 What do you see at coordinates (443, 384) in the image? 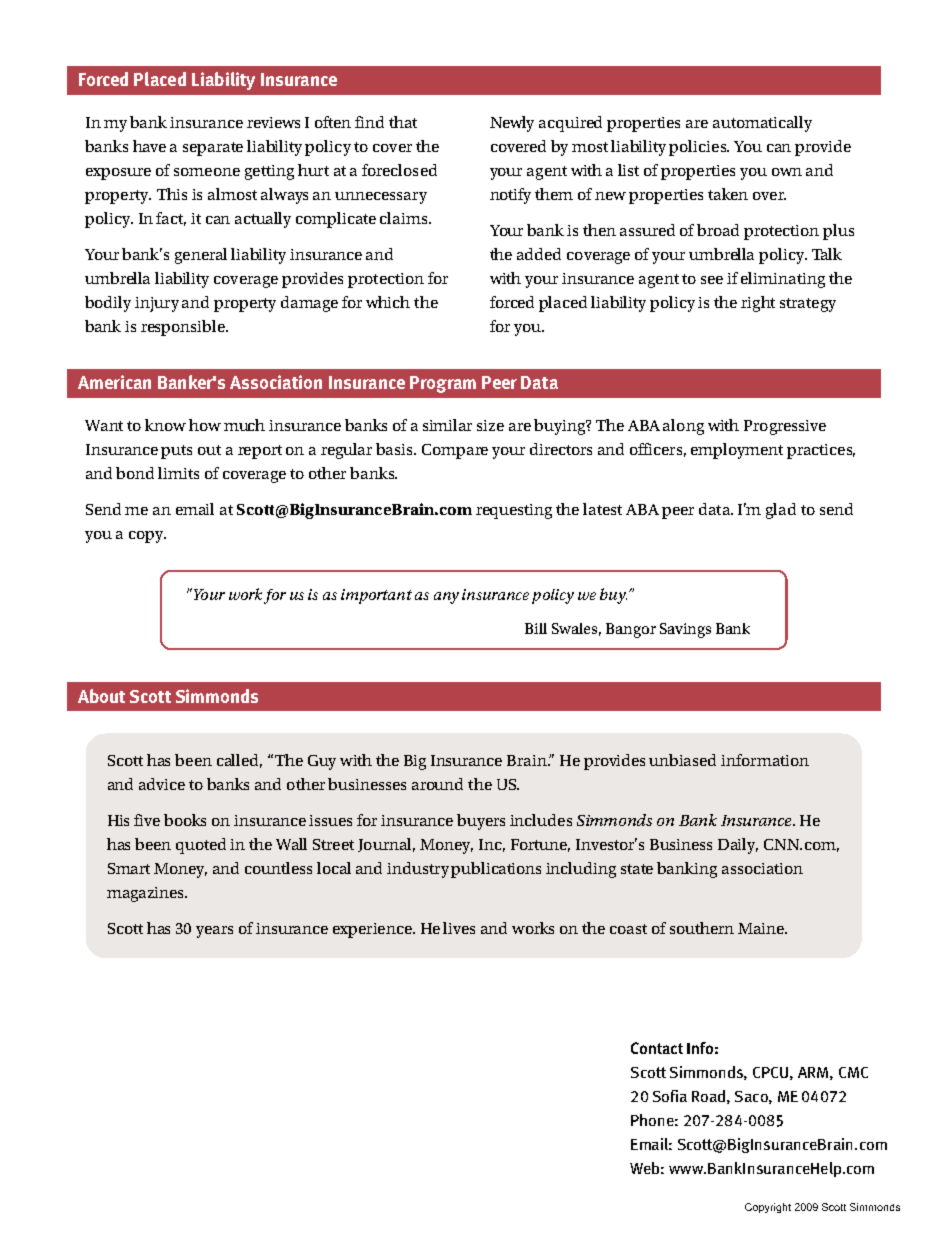
I see `Program` at bounding box center [443, 384].
